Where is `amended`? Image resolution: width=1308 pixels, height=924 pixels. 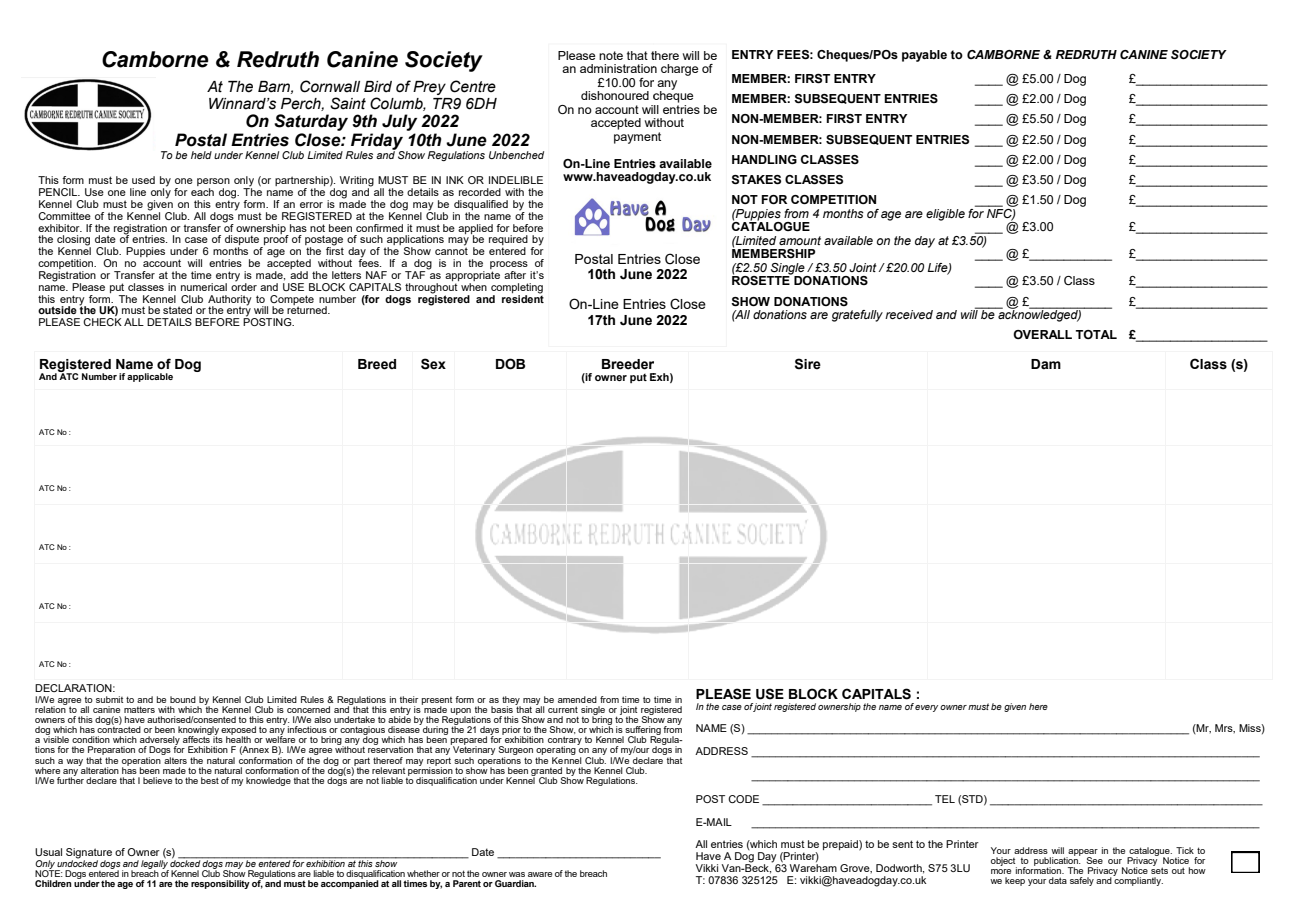 amended is located at coordinates (577, 699).
